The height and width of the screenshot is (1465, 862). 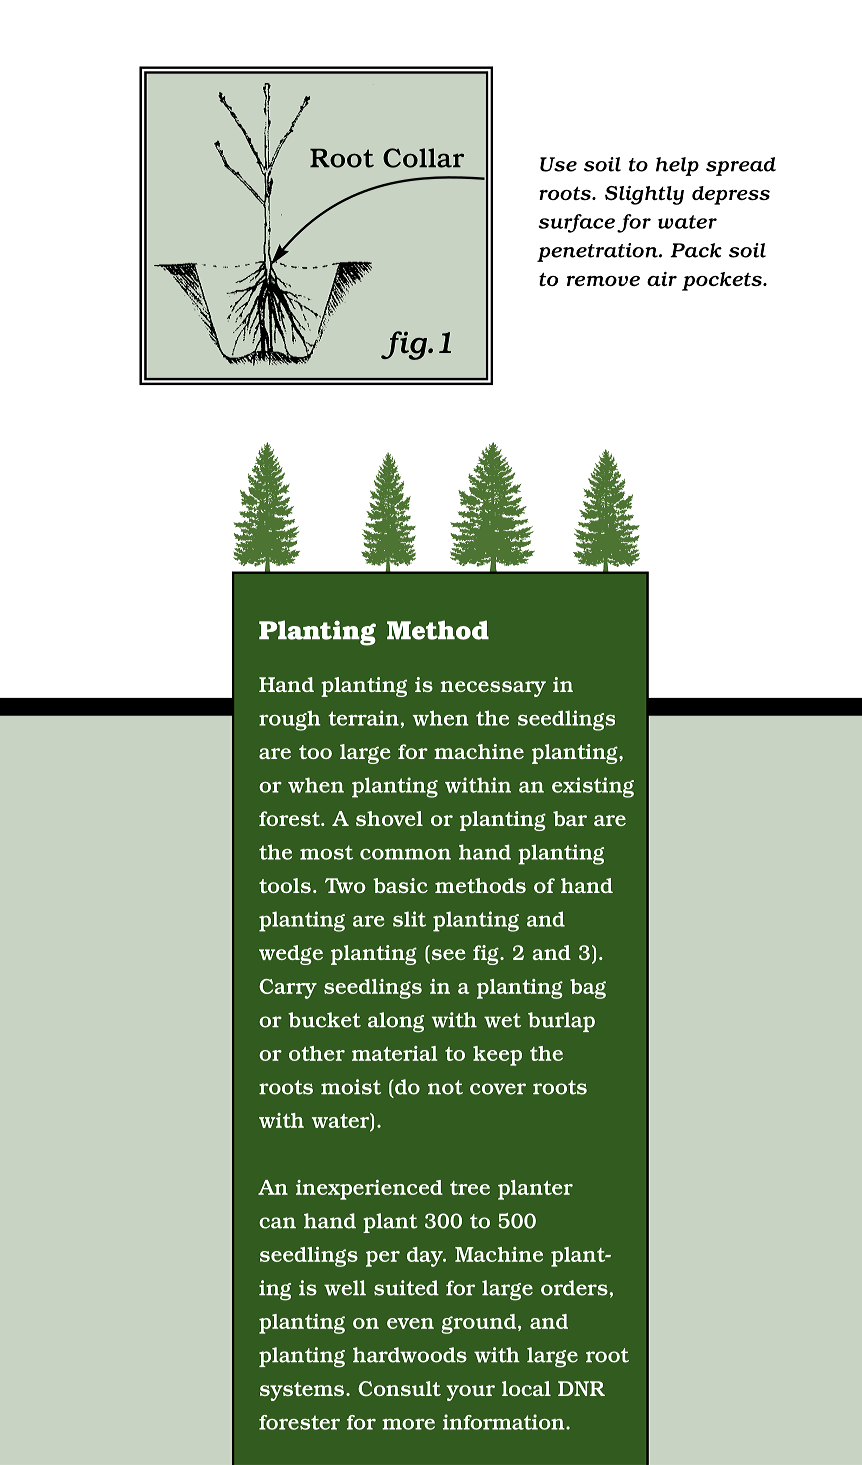 I want to click on Use, so click(x=558, y=164).
